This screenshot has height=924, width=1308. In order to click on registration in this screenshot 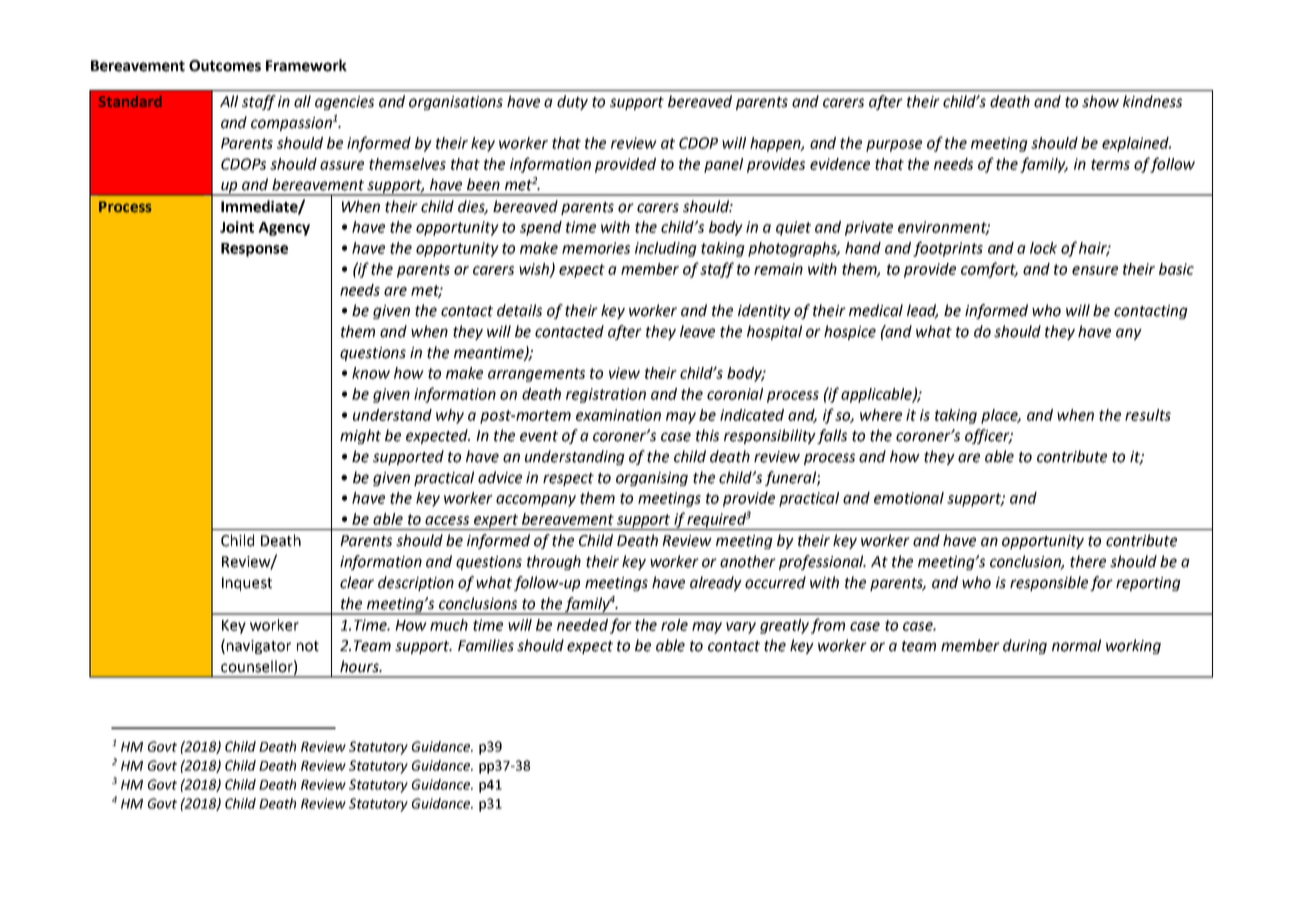, I will do `click(606, 395)`.
